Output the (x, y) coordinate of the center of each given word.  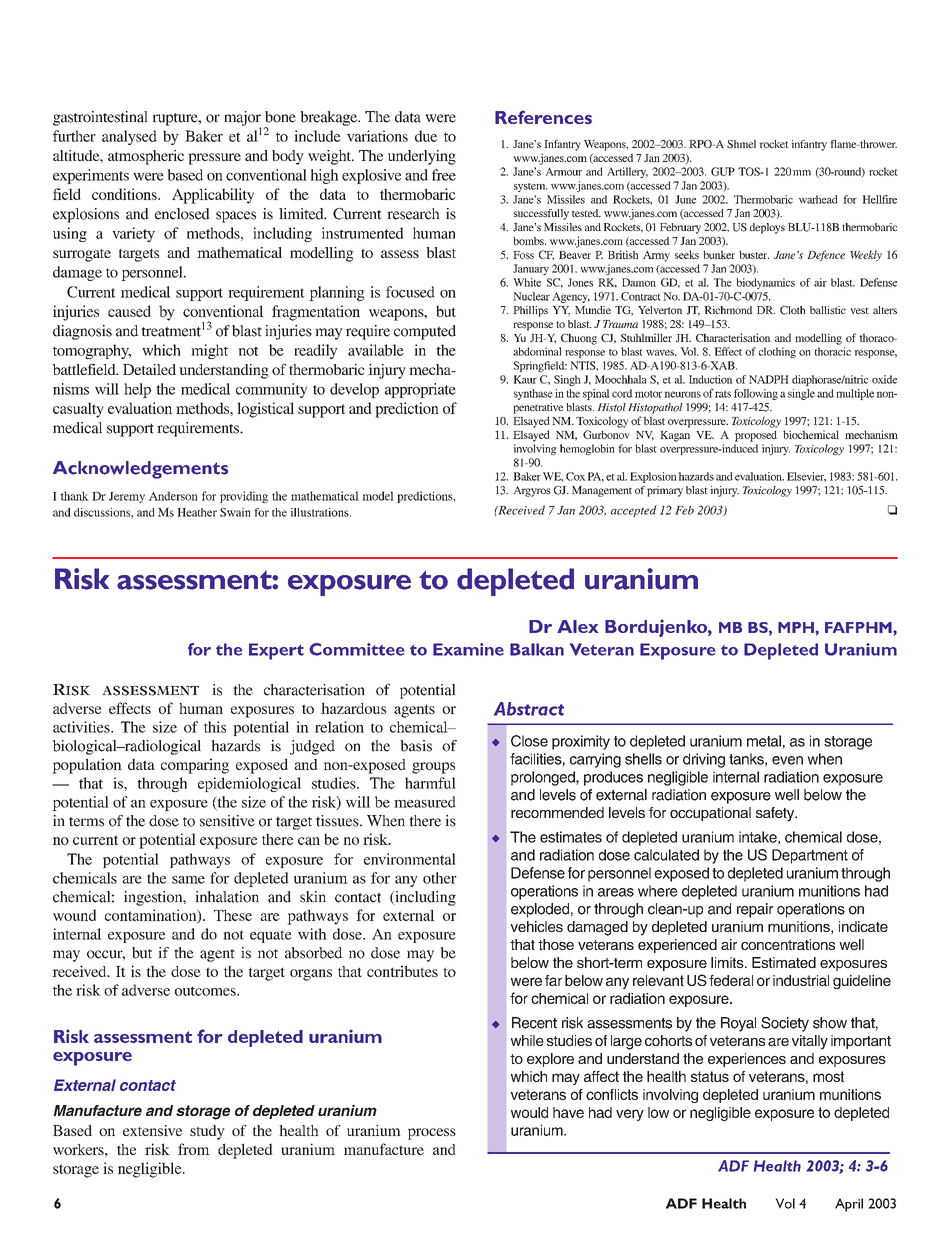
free (444, 175)
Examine (468, 649)
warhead (818, 199)
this (215, 727)
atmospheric (146, 157)
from (194, 1149)
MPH (797, 627)
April (849, 1205)
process (432, 1134)
